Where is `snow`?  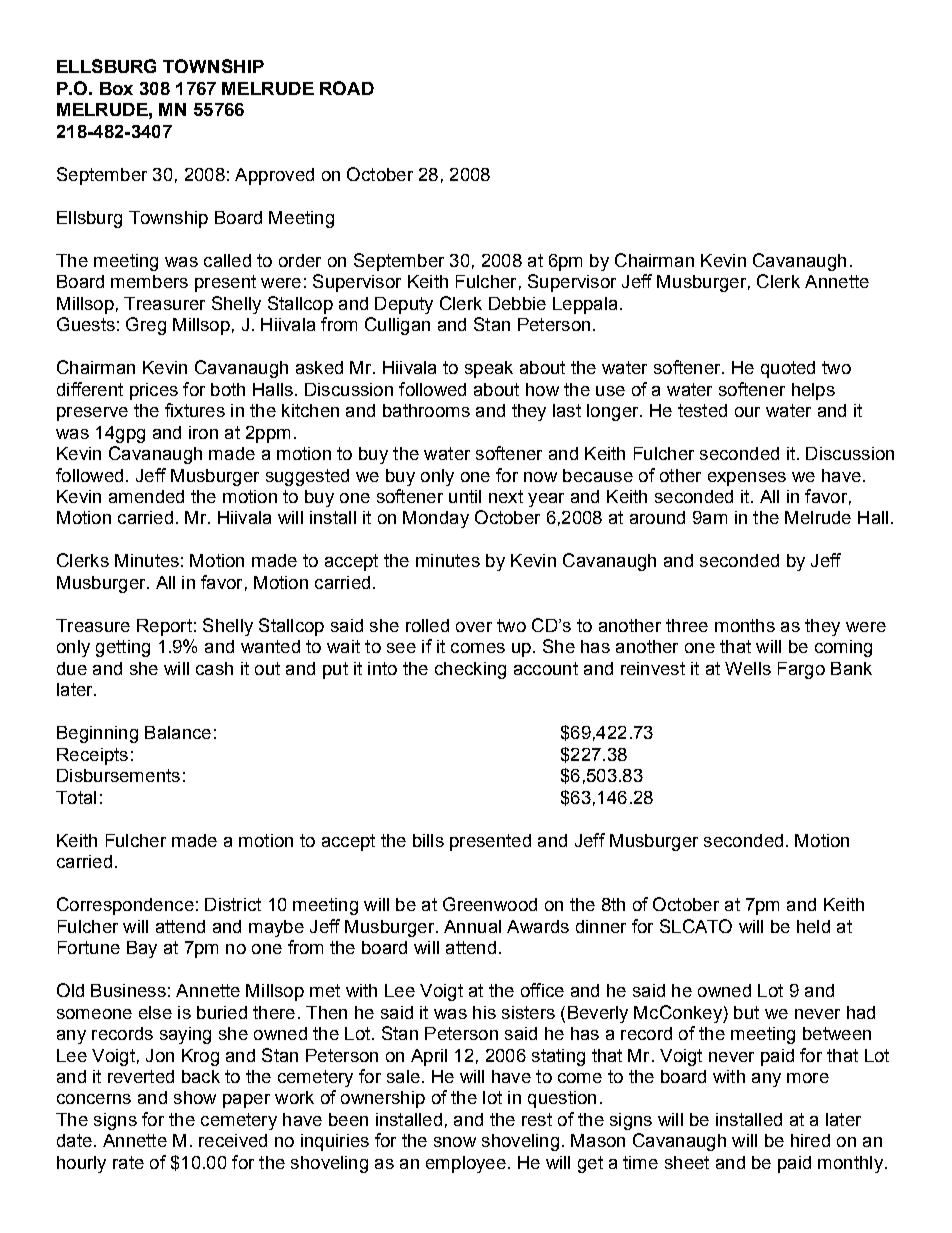
snow is located at coordinates (455, 1142).
